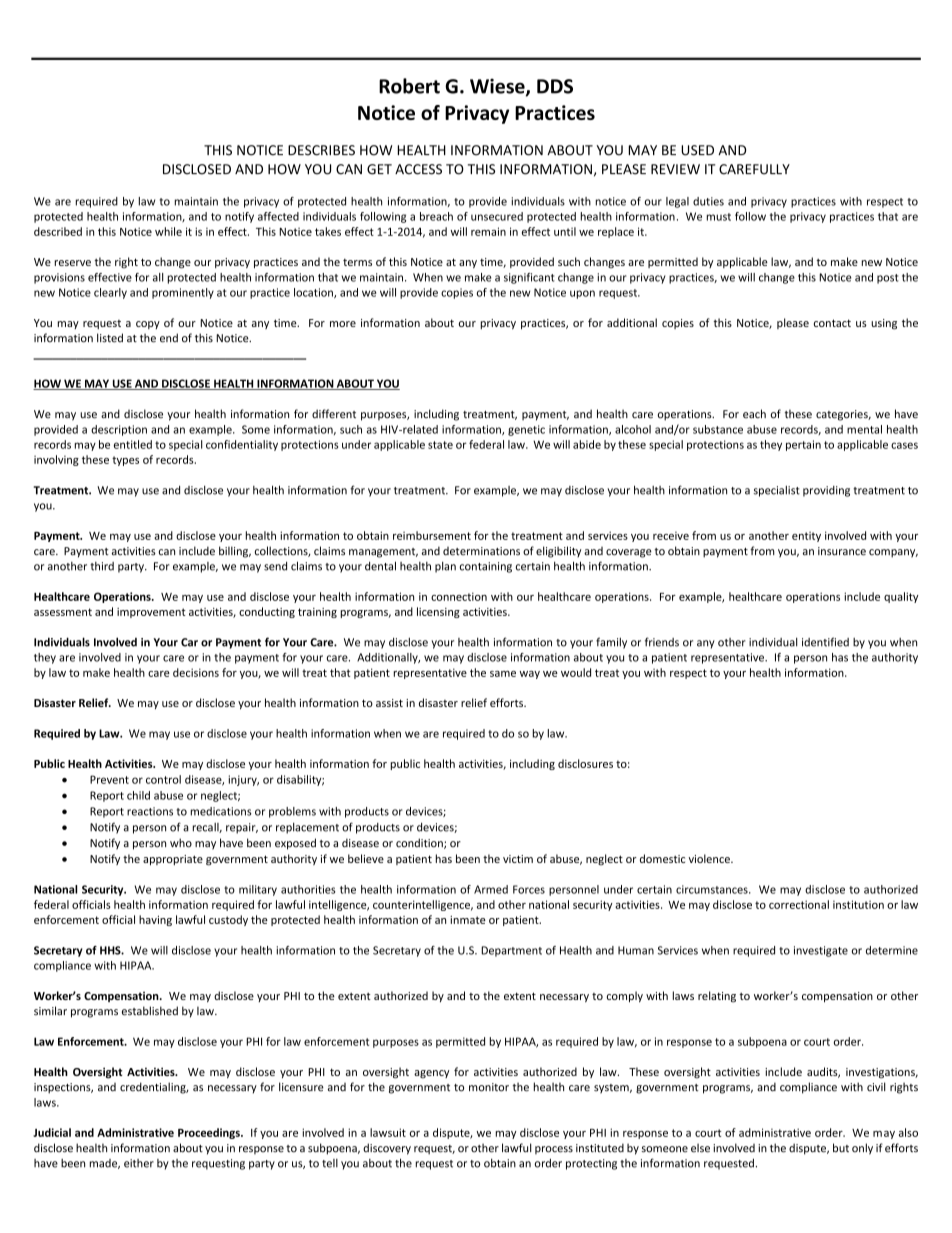 This screenshot has height=1233, width=952. Describe the element at coordinates (163, 779) in the screenshot. I see `control` at that location.
